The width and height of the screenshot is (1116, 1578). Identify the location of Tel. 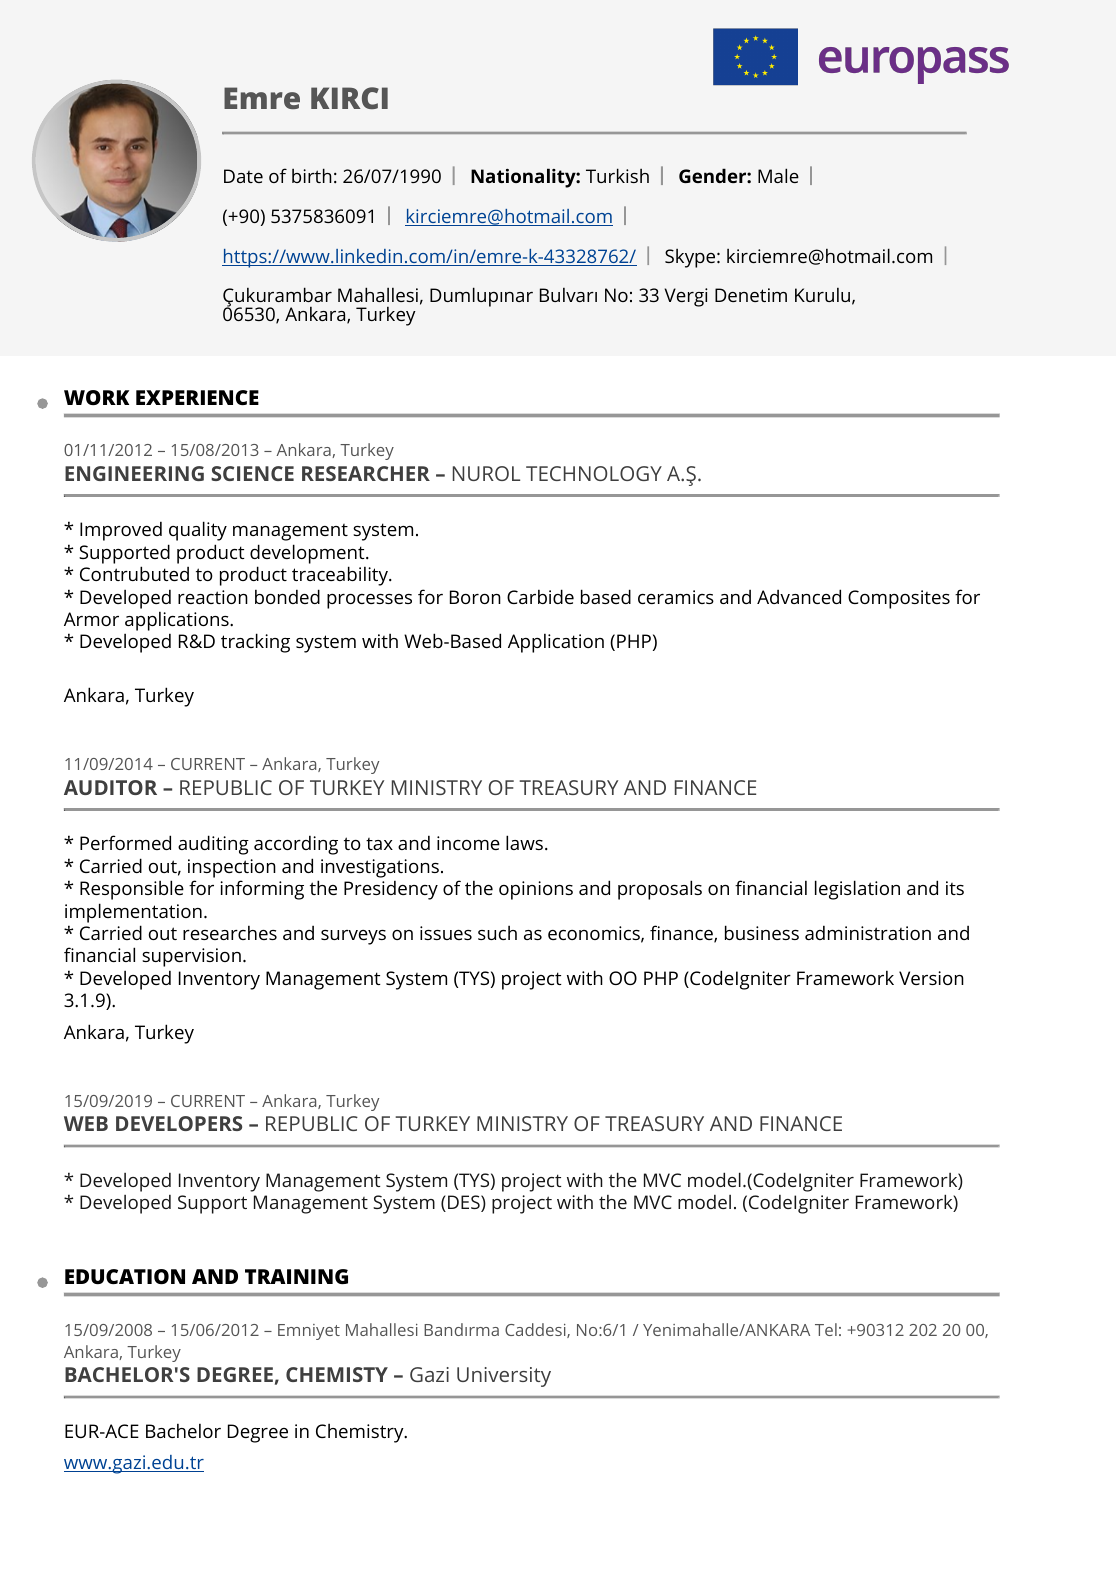
(826, 1329).
